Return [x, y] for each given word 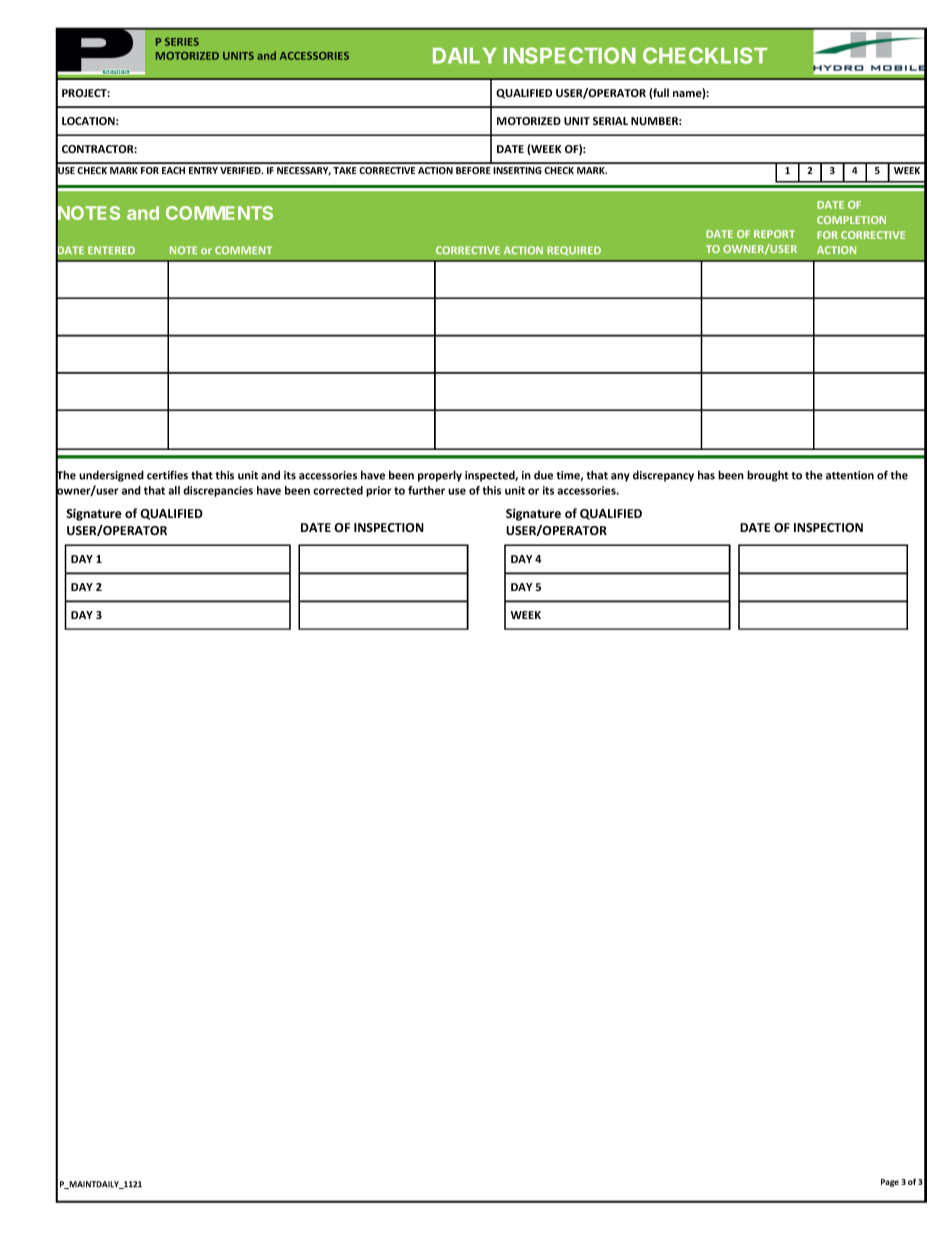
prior [379, 491]
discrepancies [218, 491]
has [706, 475]
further [426, 490]
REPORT [774, 234]
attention [850, 475]
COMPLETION [851, 220]
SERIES [182, 42]
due [543, 475]
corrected [338, 490]
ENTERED [111, 250]
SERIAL [610, 121]
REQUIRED [574, 251]
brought [768, 476]
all [174, 490]
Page [890, 1183]
